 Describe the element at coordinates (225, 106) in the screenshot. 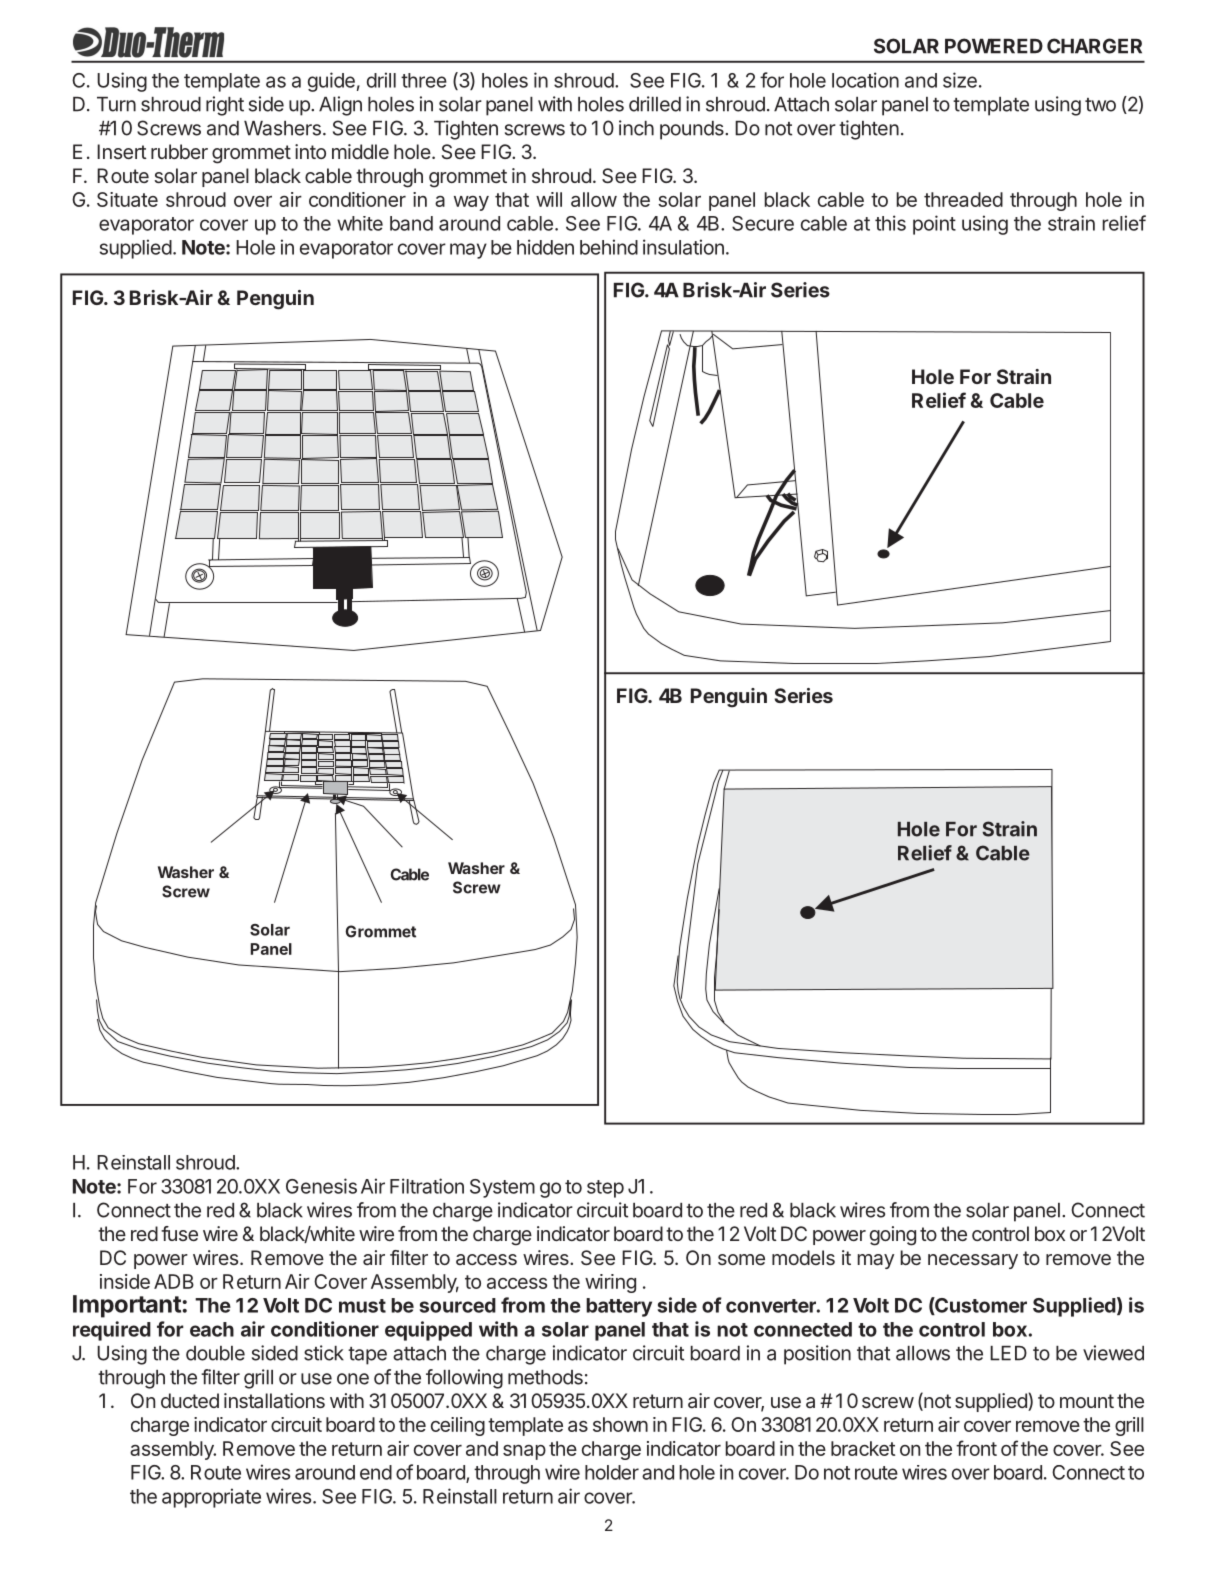

I see `right` at that location.
